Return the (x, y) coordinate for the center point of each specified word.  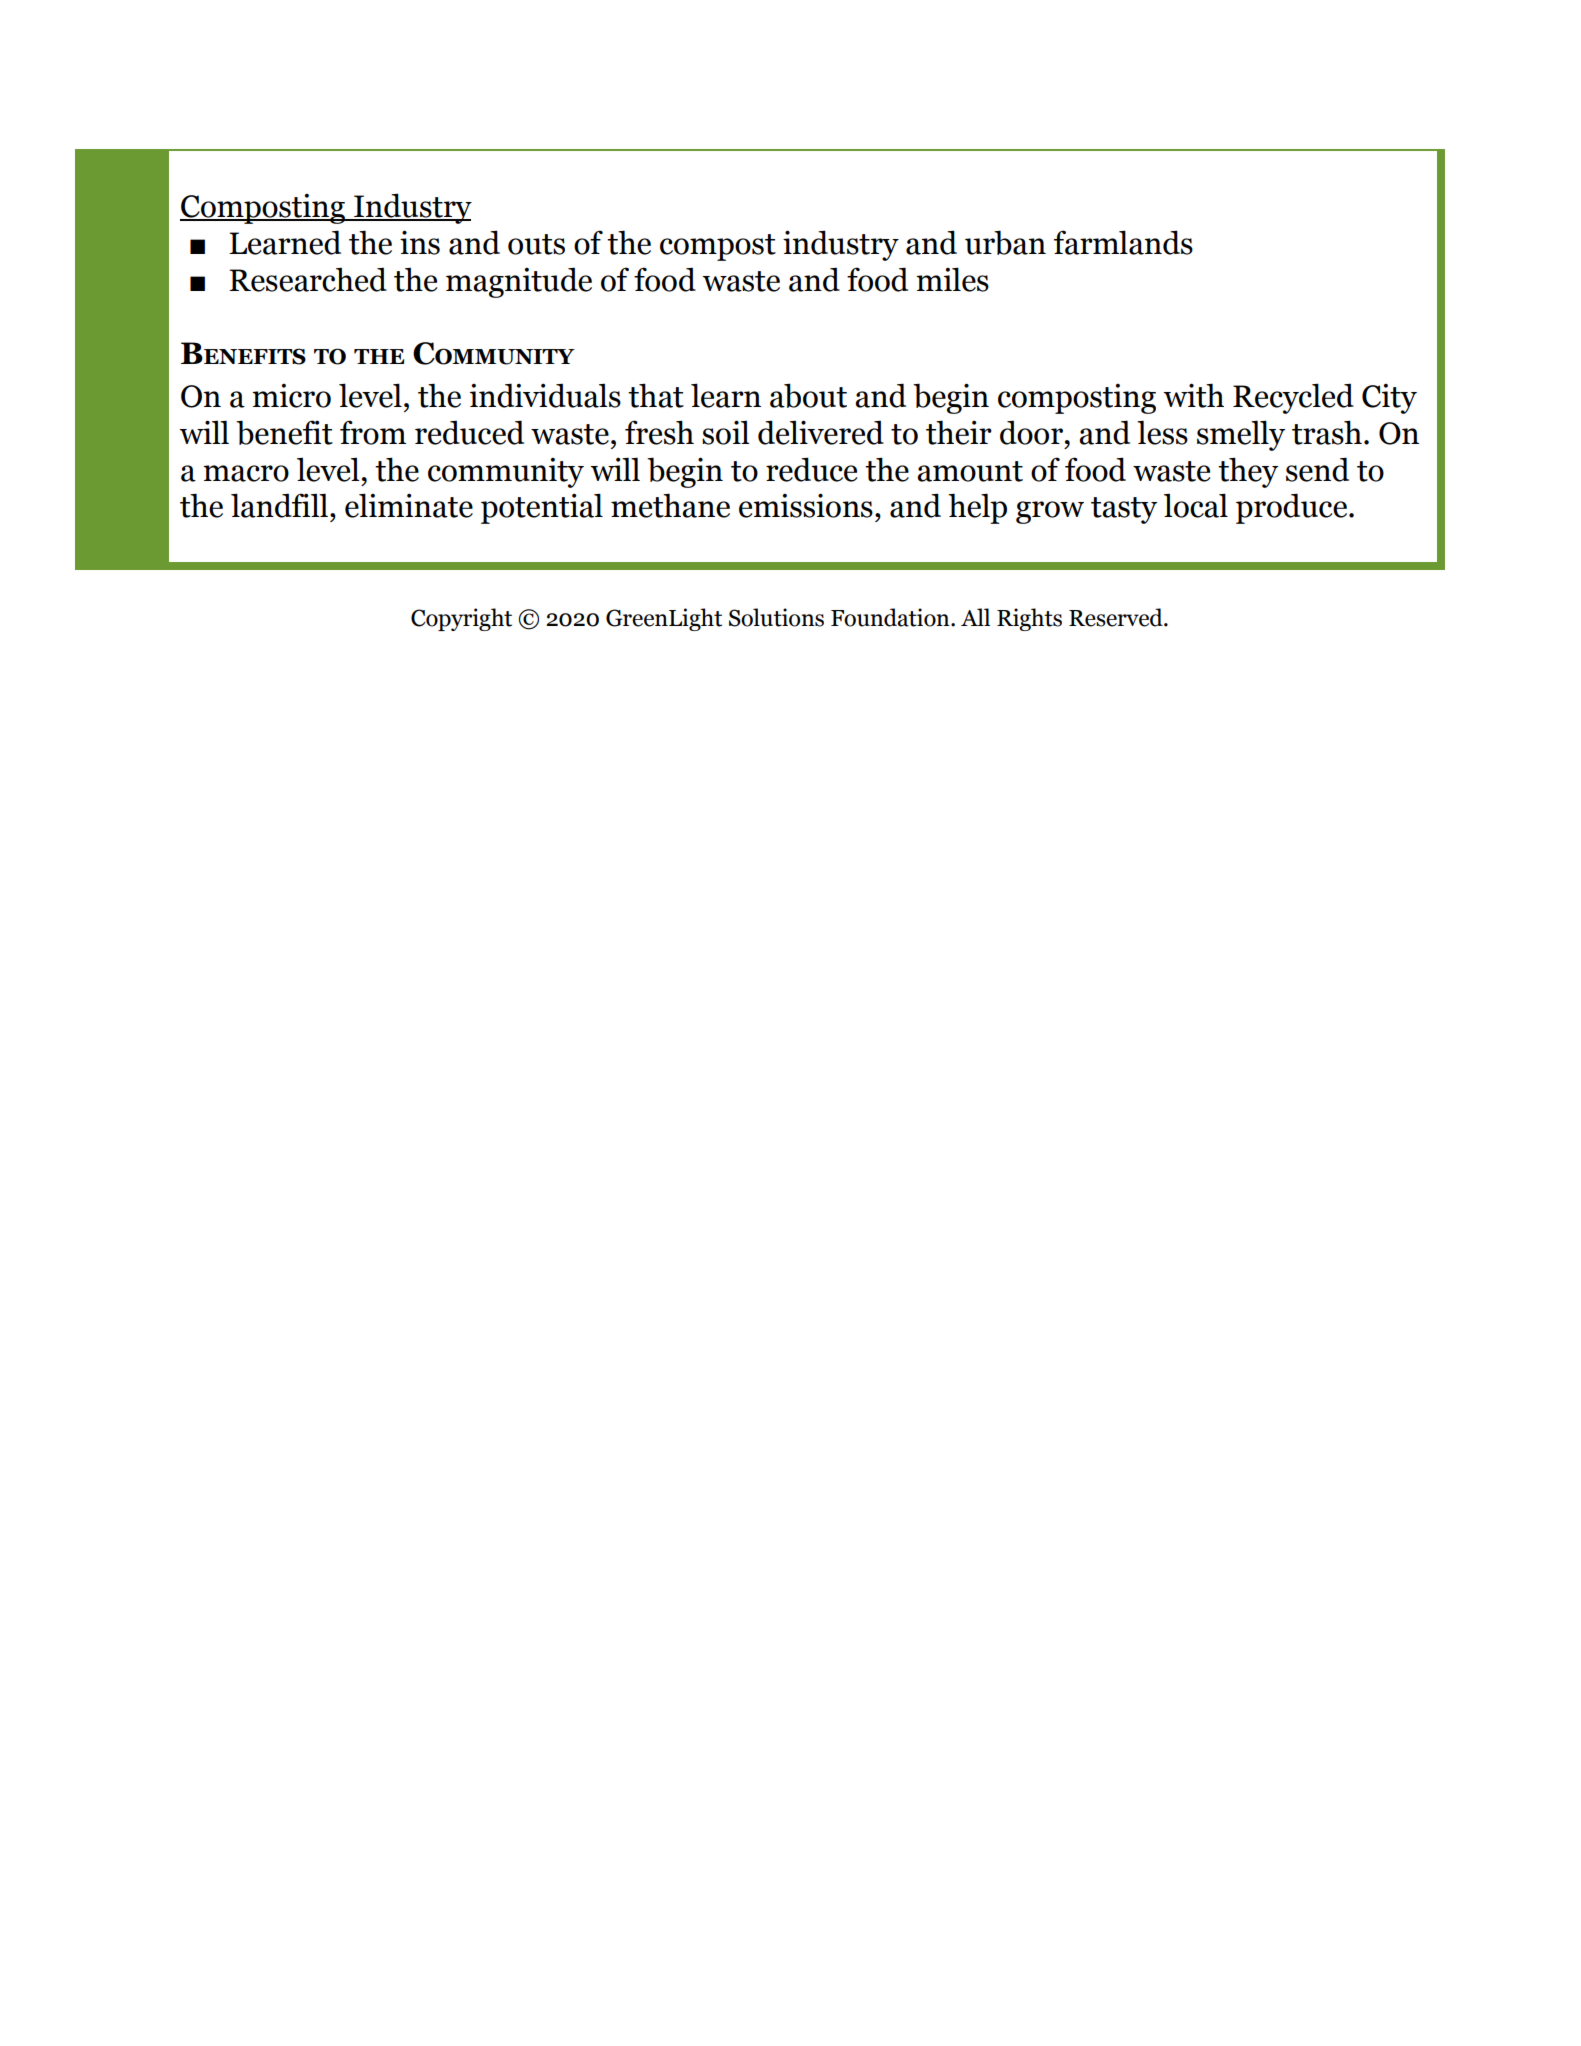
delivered (821, 432)
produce (1291, 508)
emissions (806, 505)
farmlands (1123, 242)
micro (291, 396)
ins (420, 242)
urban (1005, 242)
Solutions (776, 617)
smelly (1241, 435)
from (373, 432)
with (1193, 395)
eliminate (409, 505)
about (808, 395)
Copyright (461, 619)
